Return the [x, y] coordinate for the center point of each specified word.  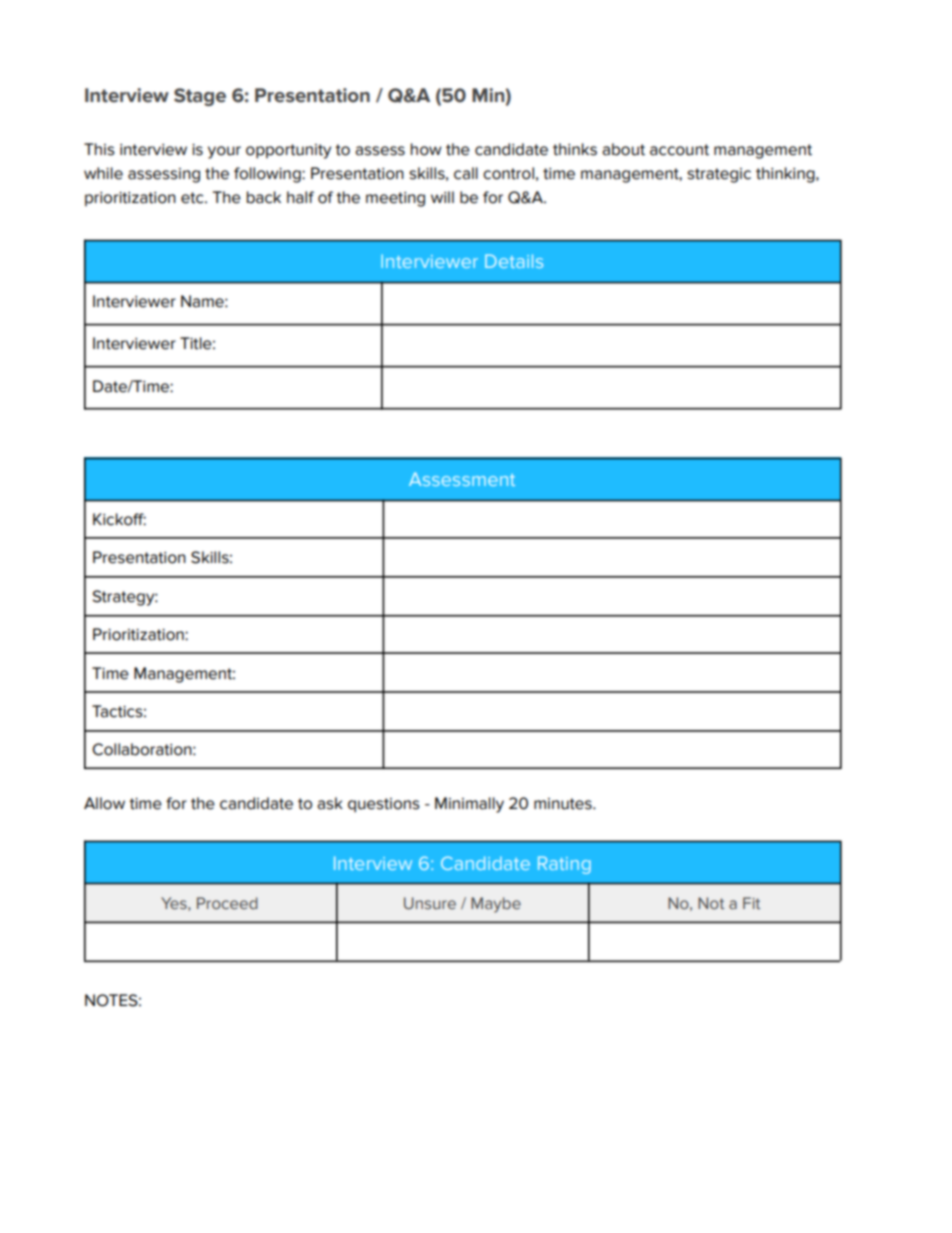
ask [330, 803]
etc [193, 198]
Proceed [227, 903]
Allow [104, 803]
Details [514, 261]
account [679, 150]
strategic [719, 175]
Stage [200, 97]
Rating [564, 865]
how [426, 149]
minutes [564, 804]
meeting [395, 199]
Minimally [469, 805]
